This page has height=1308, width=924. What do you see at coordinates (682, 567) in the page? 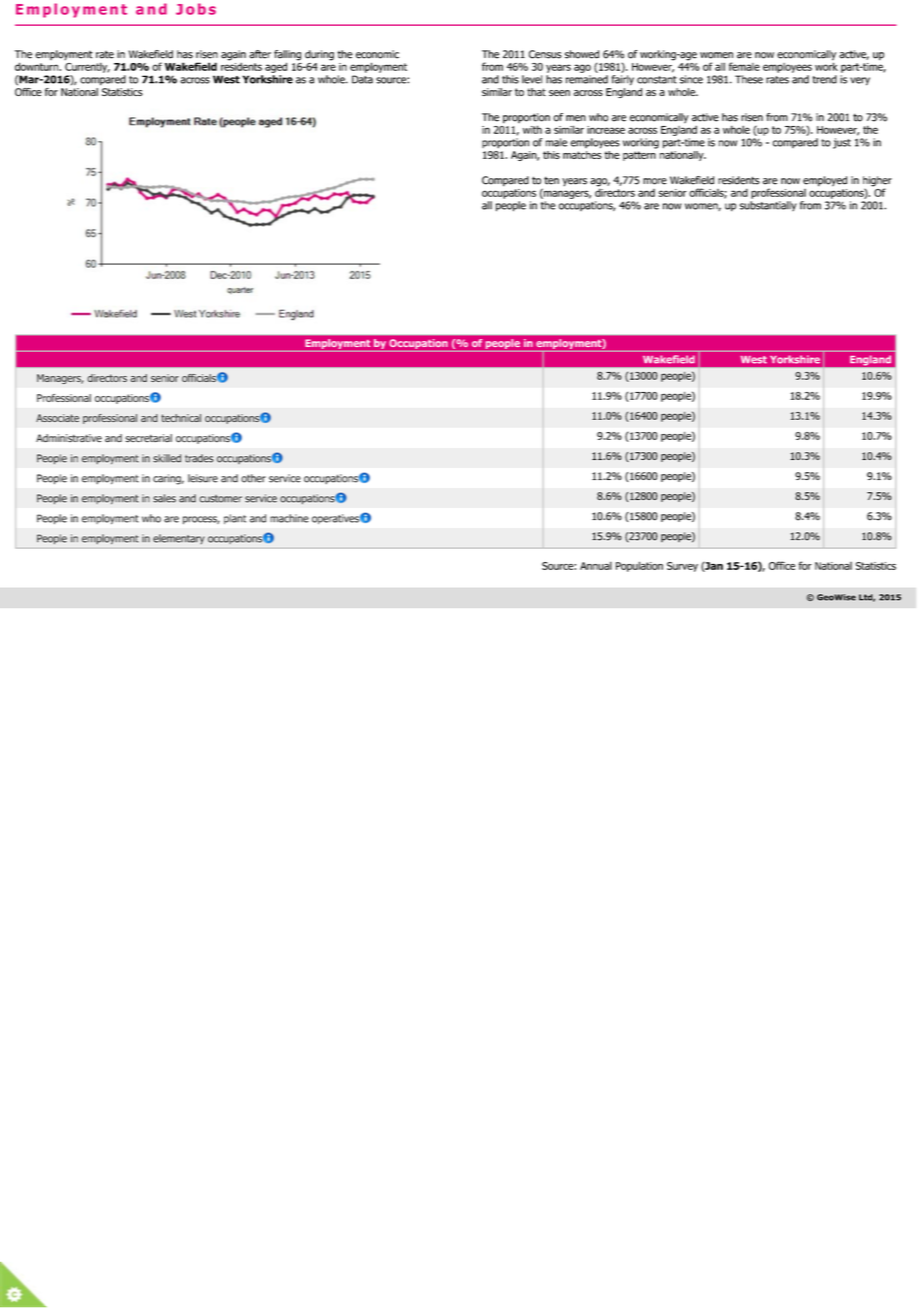
I see `Survey` at bounding box center [682, 567].
